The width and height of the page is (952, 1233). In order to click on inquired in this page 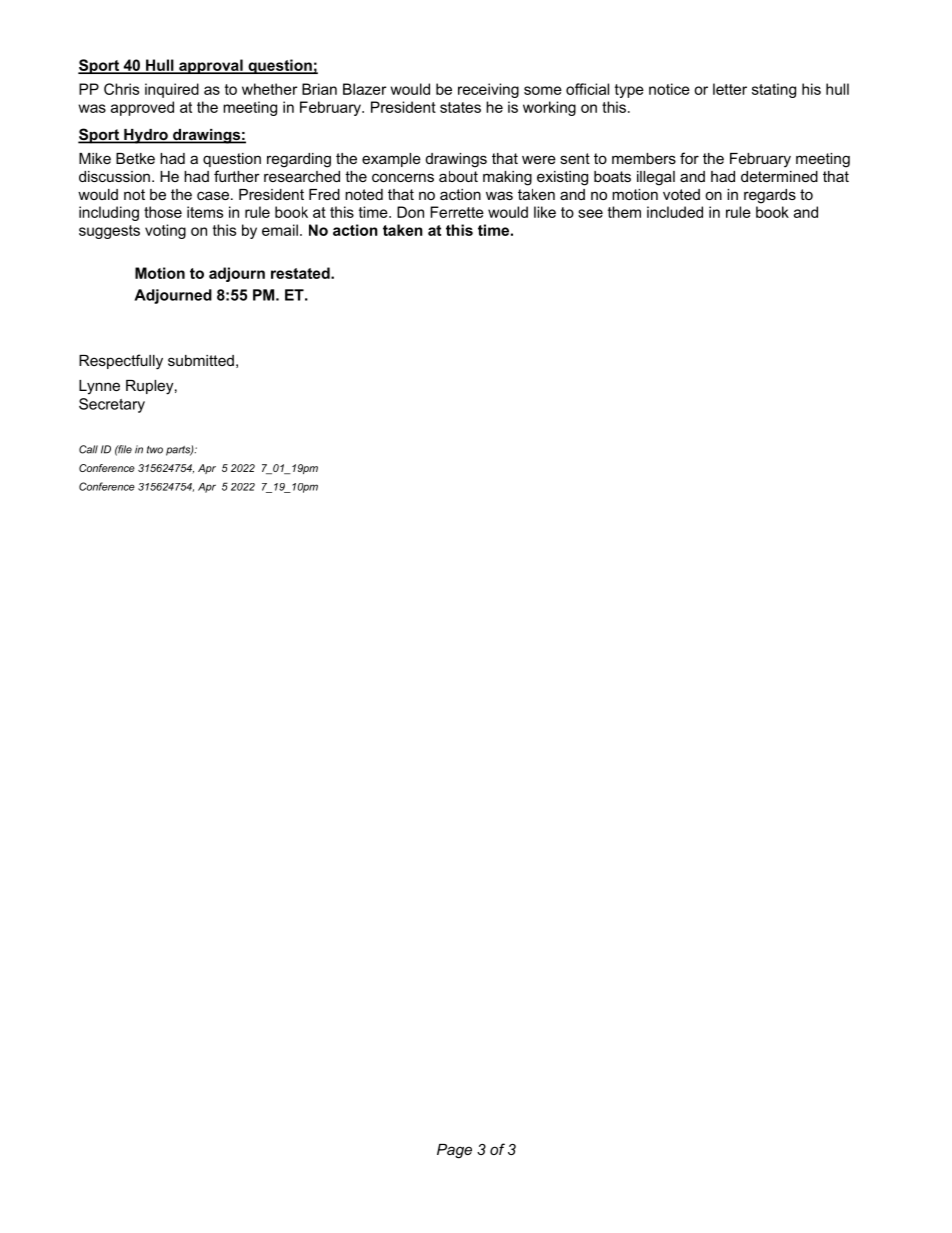, I will do `click(172, 90)`.
